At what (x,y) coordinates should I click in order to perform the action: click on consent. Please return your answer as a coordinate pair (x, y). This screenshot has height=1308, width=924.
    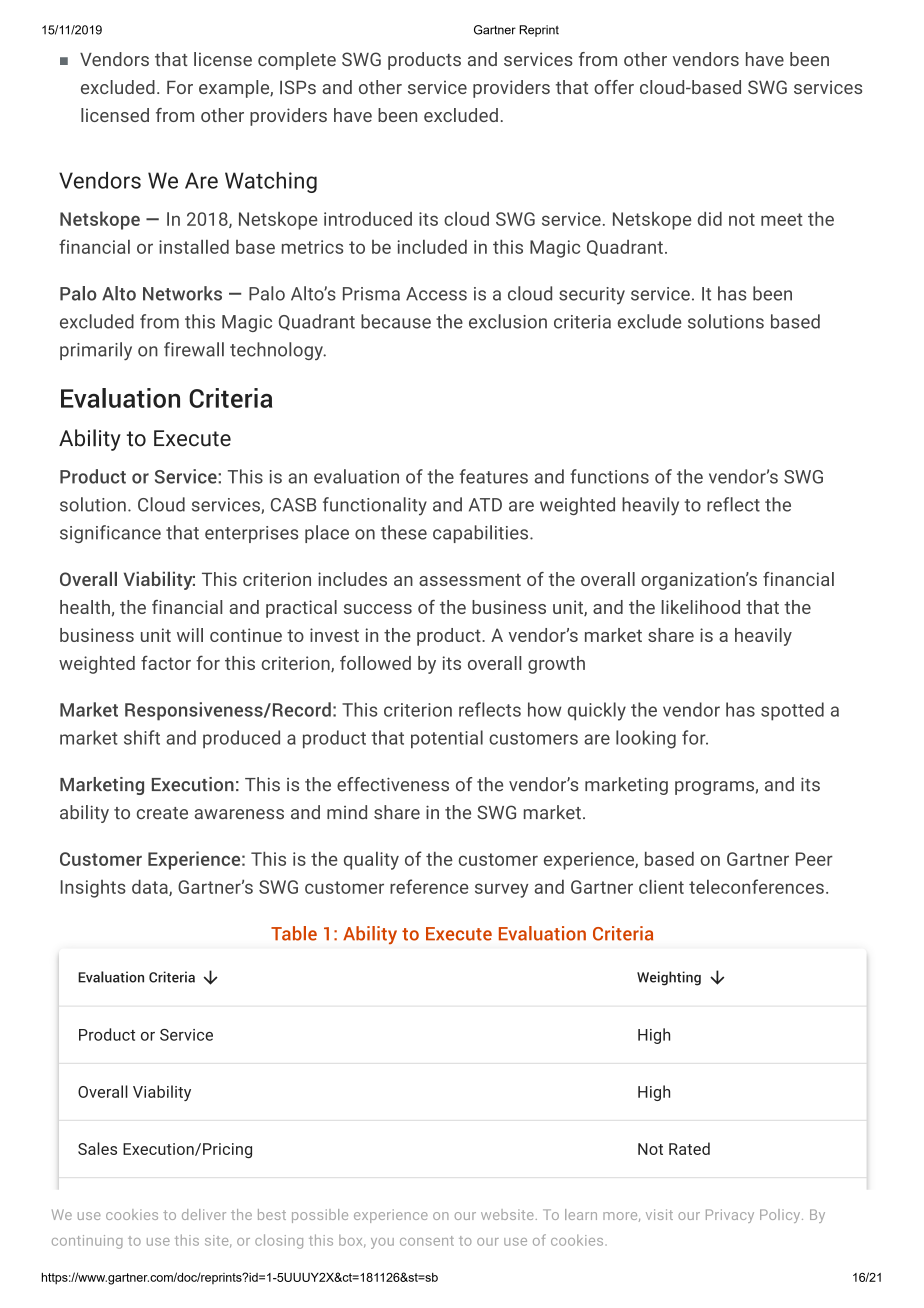
    Looking at the image, I should click on (427, 1241).
